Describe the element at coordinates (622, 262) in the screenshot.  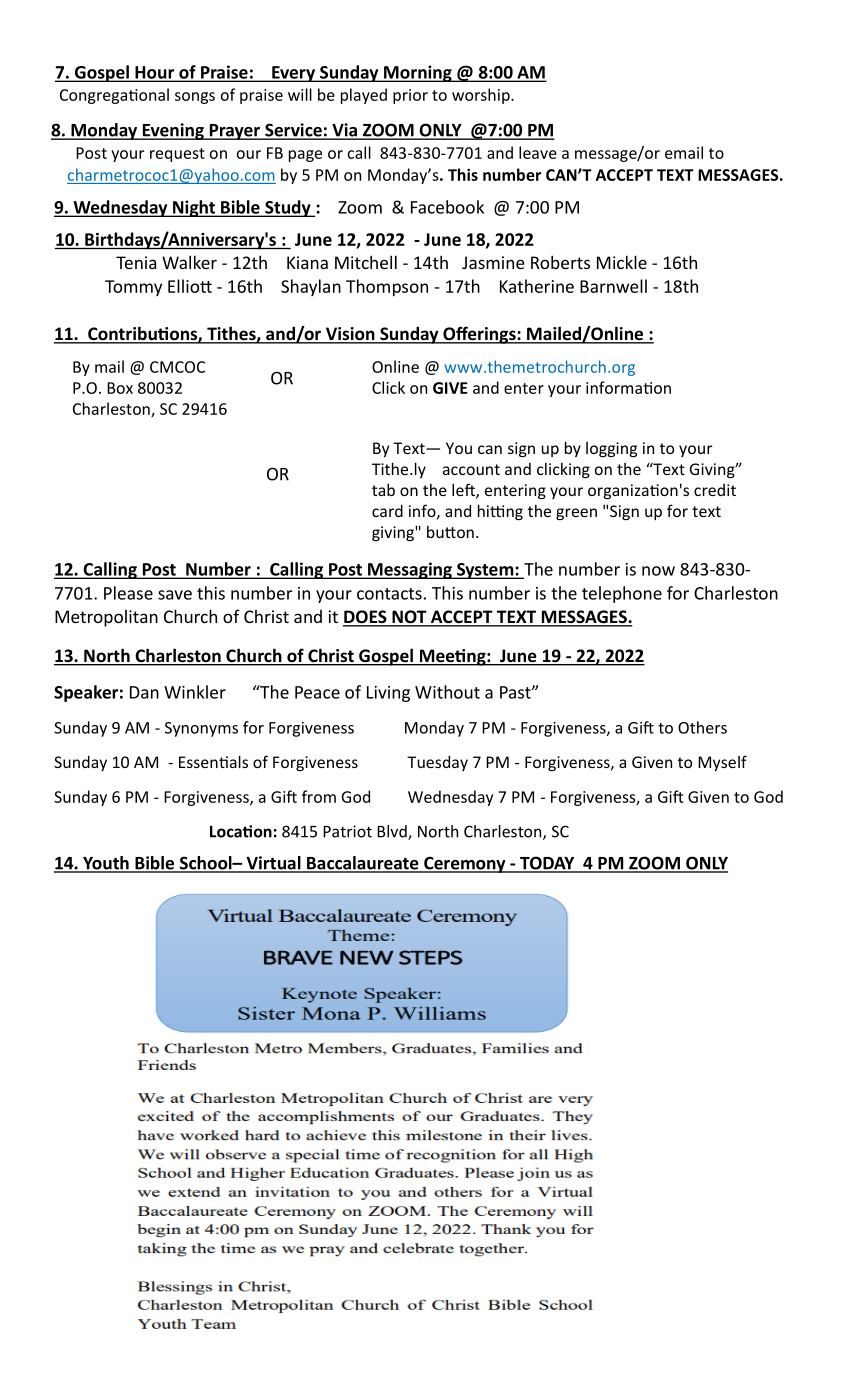
I see `Mickle` at that location.
